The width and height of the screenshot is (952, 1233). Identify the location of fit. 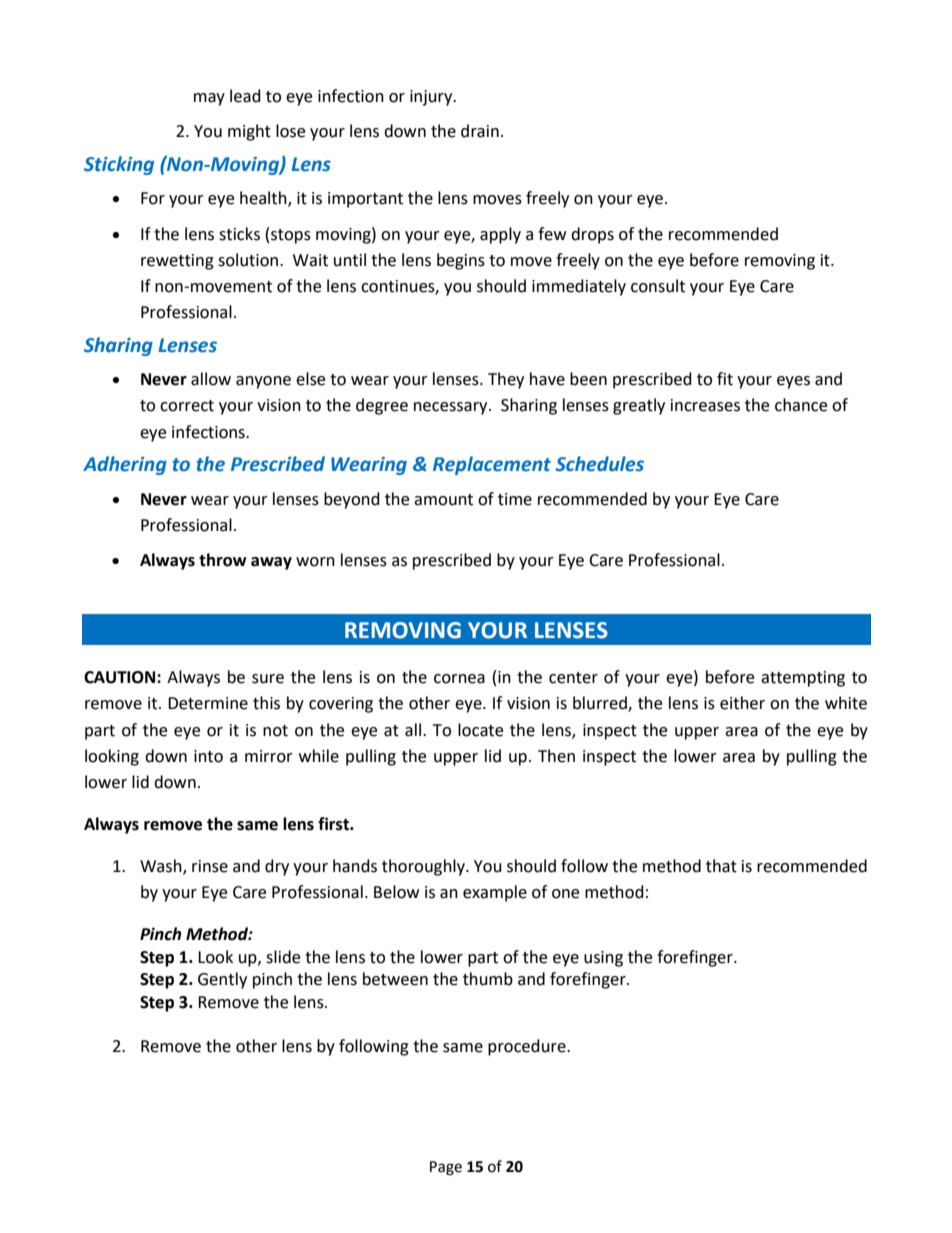
(725, 379).
